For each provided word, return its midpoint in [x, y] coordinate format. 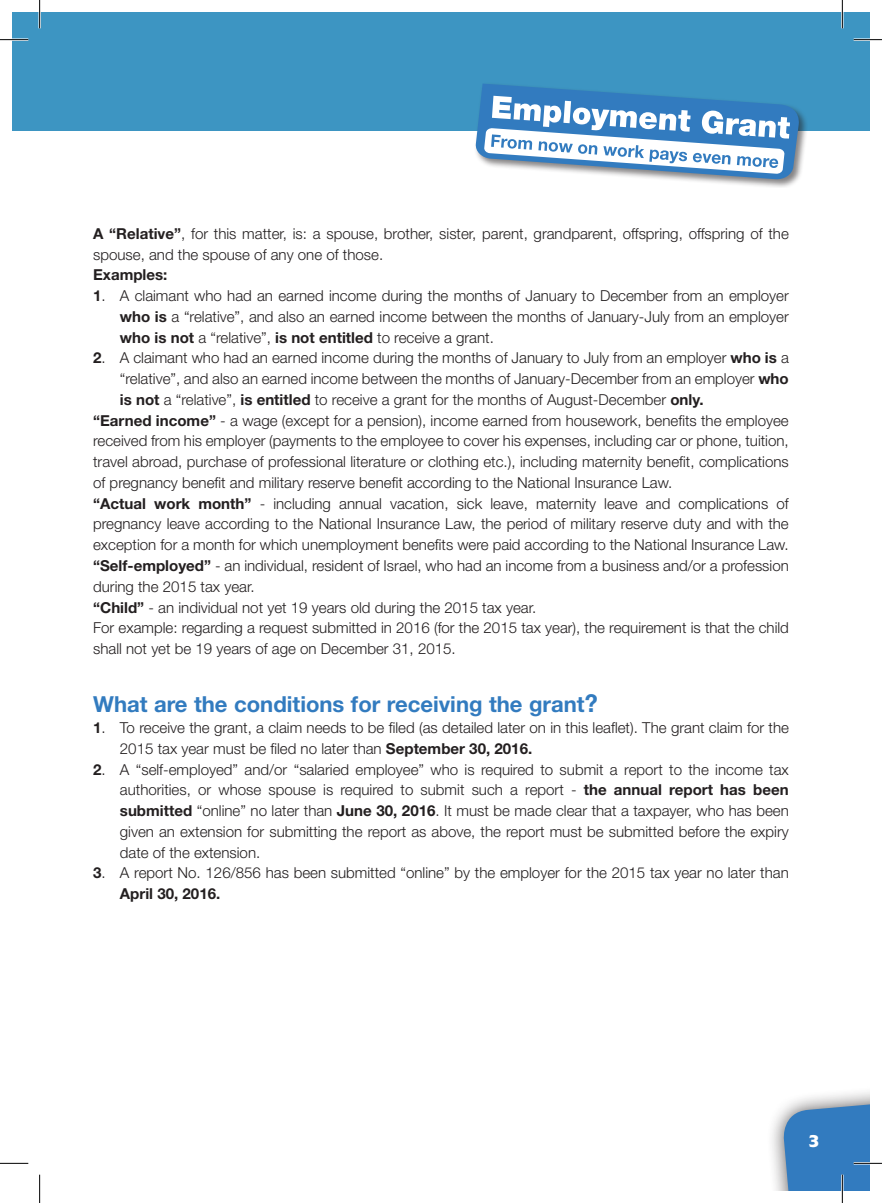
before [699, 832]
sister [457, 234]
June [354, 811]
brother [408, 234]
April [135, 895]
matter [264, 235]
